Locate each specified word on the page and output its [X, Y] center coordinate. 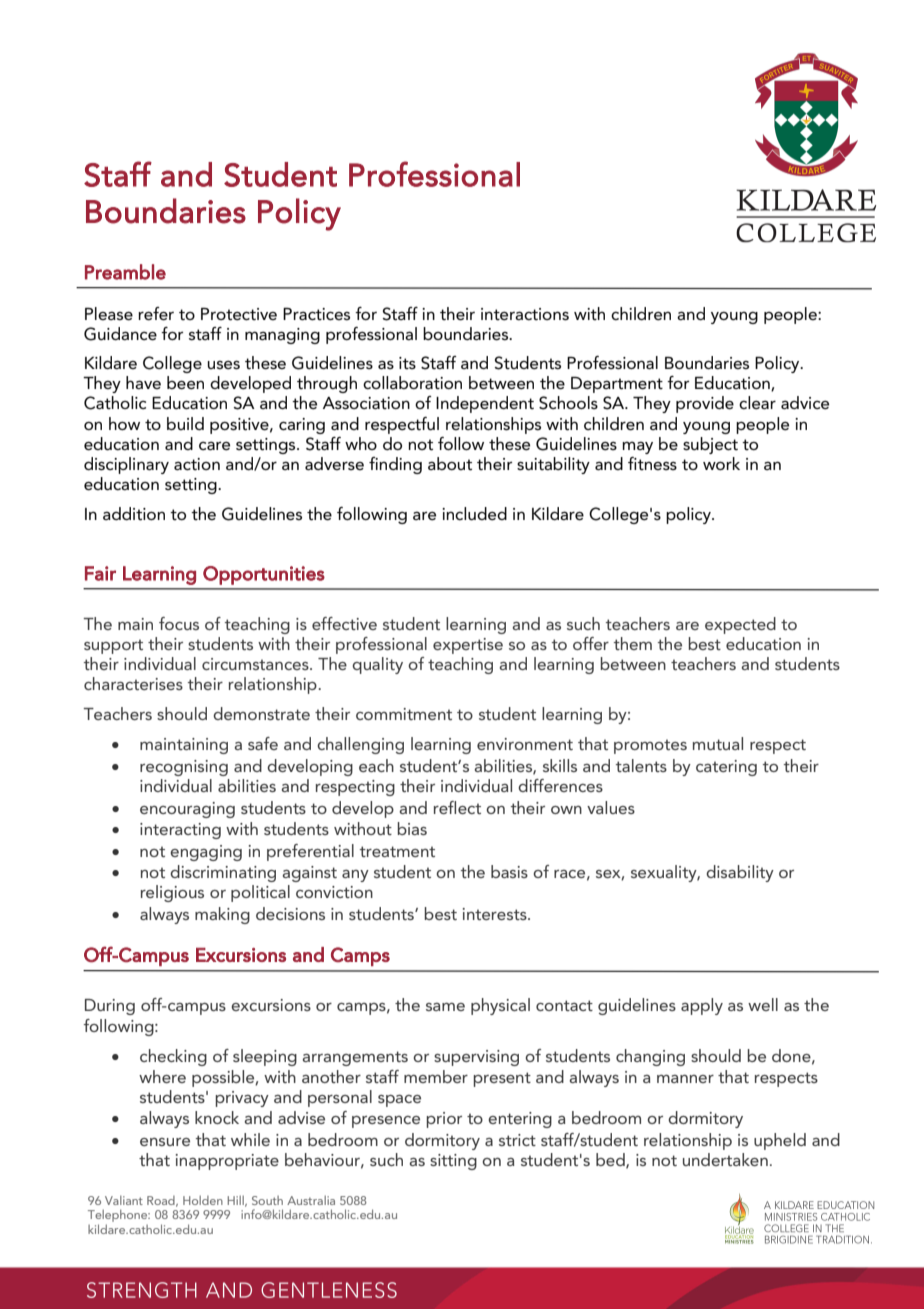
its [407, 363]
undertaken [725, 1159]
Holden [203, 1200]
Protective [239, 314]
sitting [453, 1162]
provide [705, 404]
